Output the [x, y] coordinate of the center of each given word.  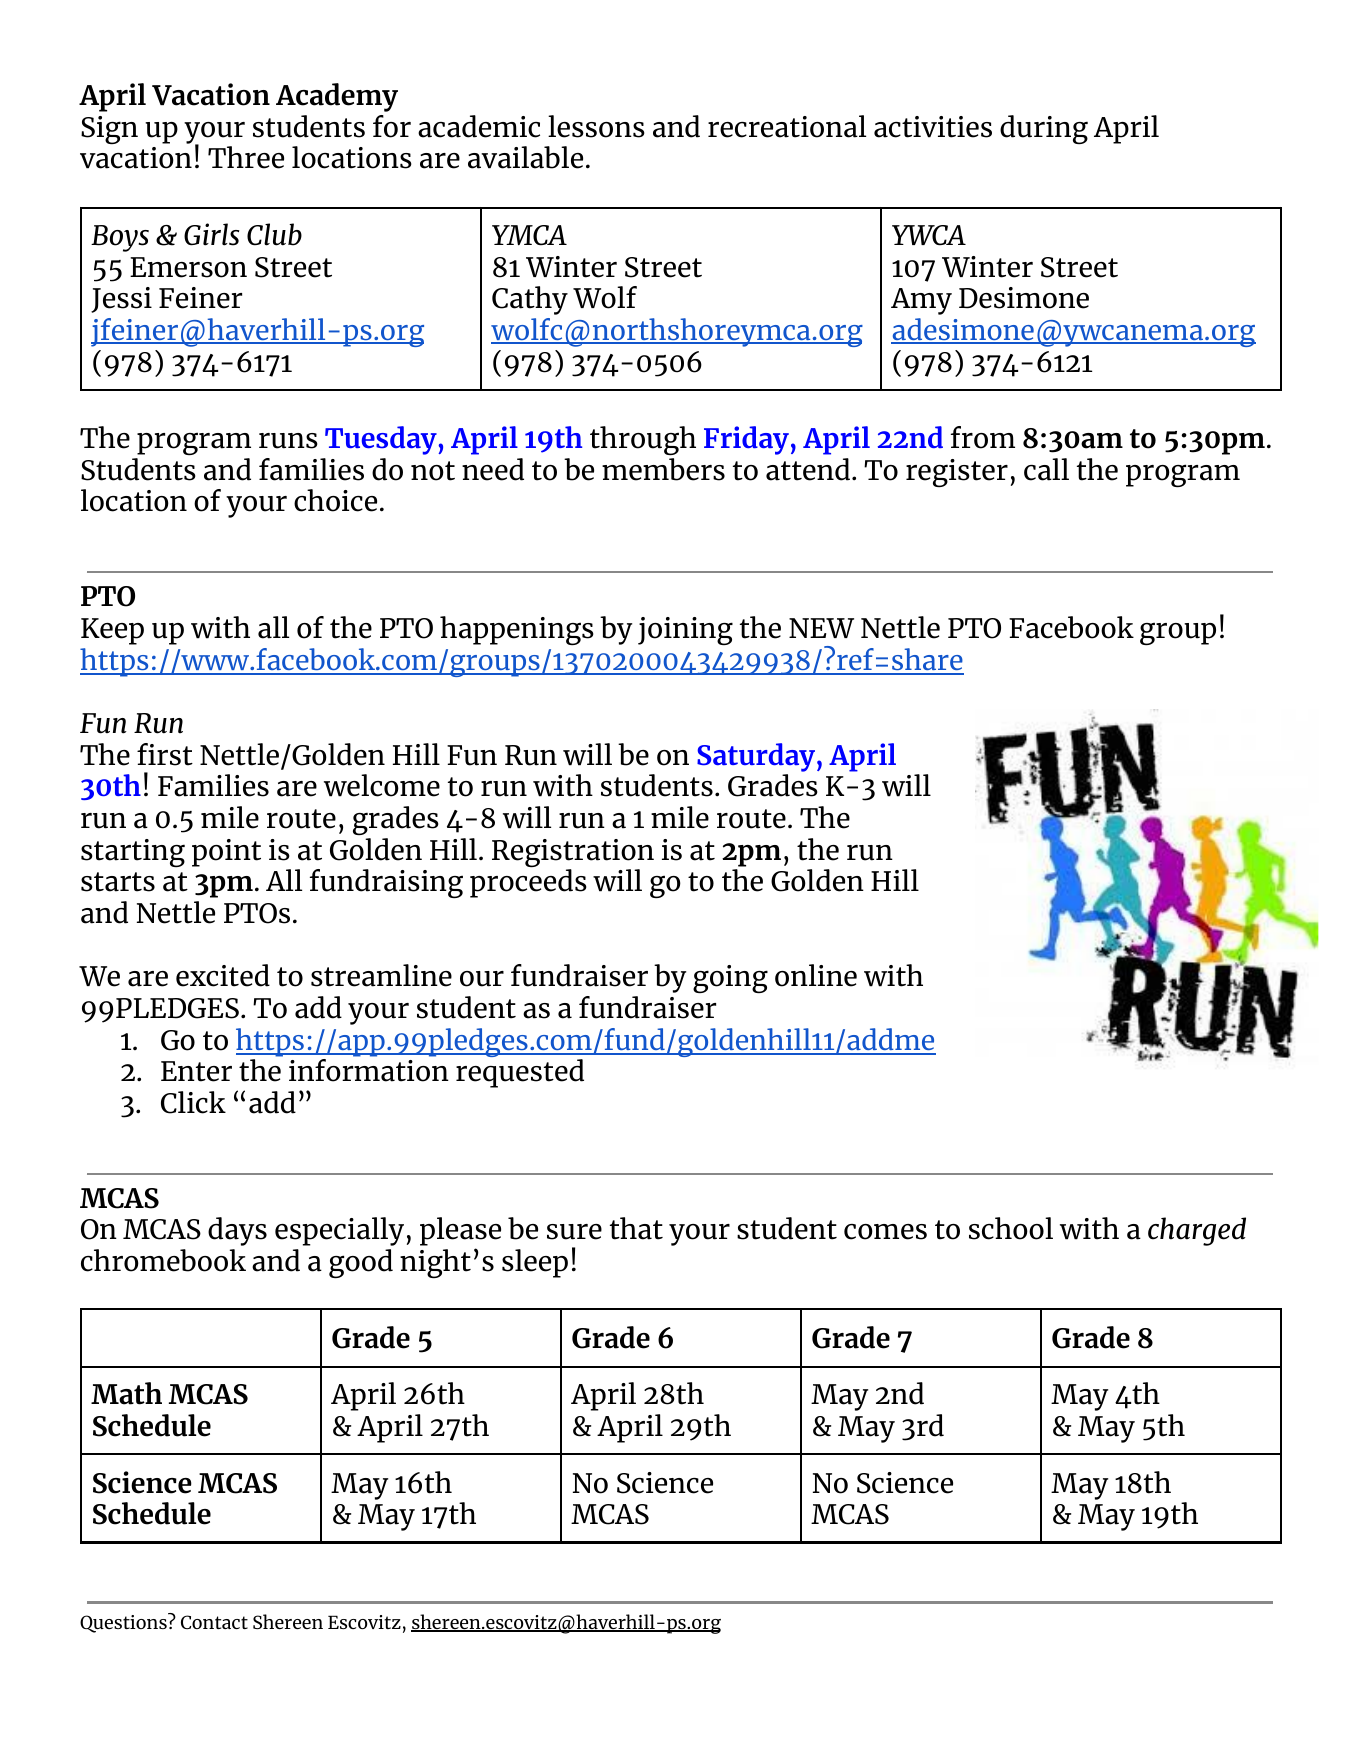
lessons [596, 126]
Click [193, 1102]
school [1011, 1228]
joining [685, 631]
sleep [535, 1263]
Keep [112, 631]
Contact [214, 1622]
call [1046, 469]
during [1044, 129]
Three [246, 157]
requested [520, 1073]
